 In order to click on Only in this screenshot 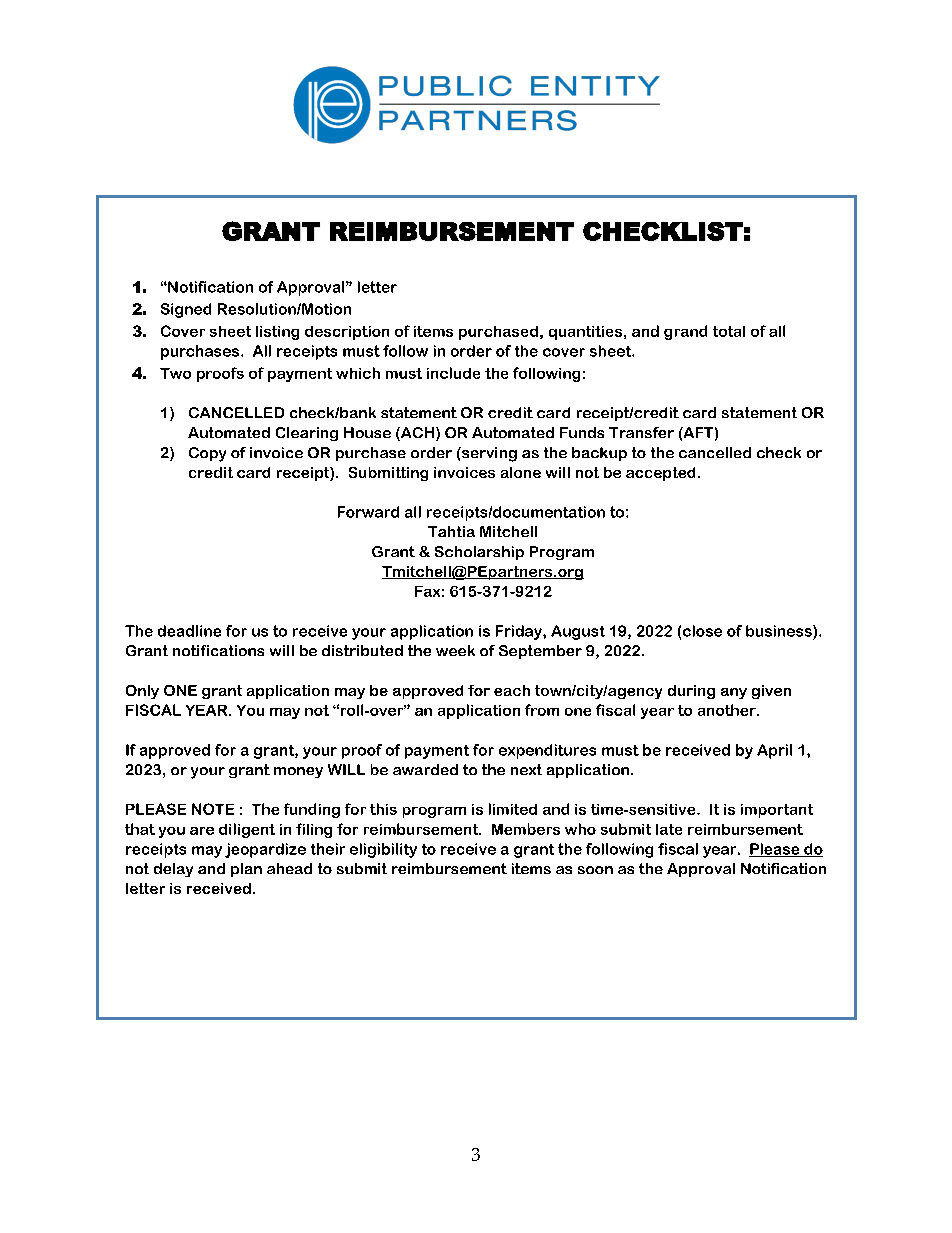, I will do `click(142, 692)`.
